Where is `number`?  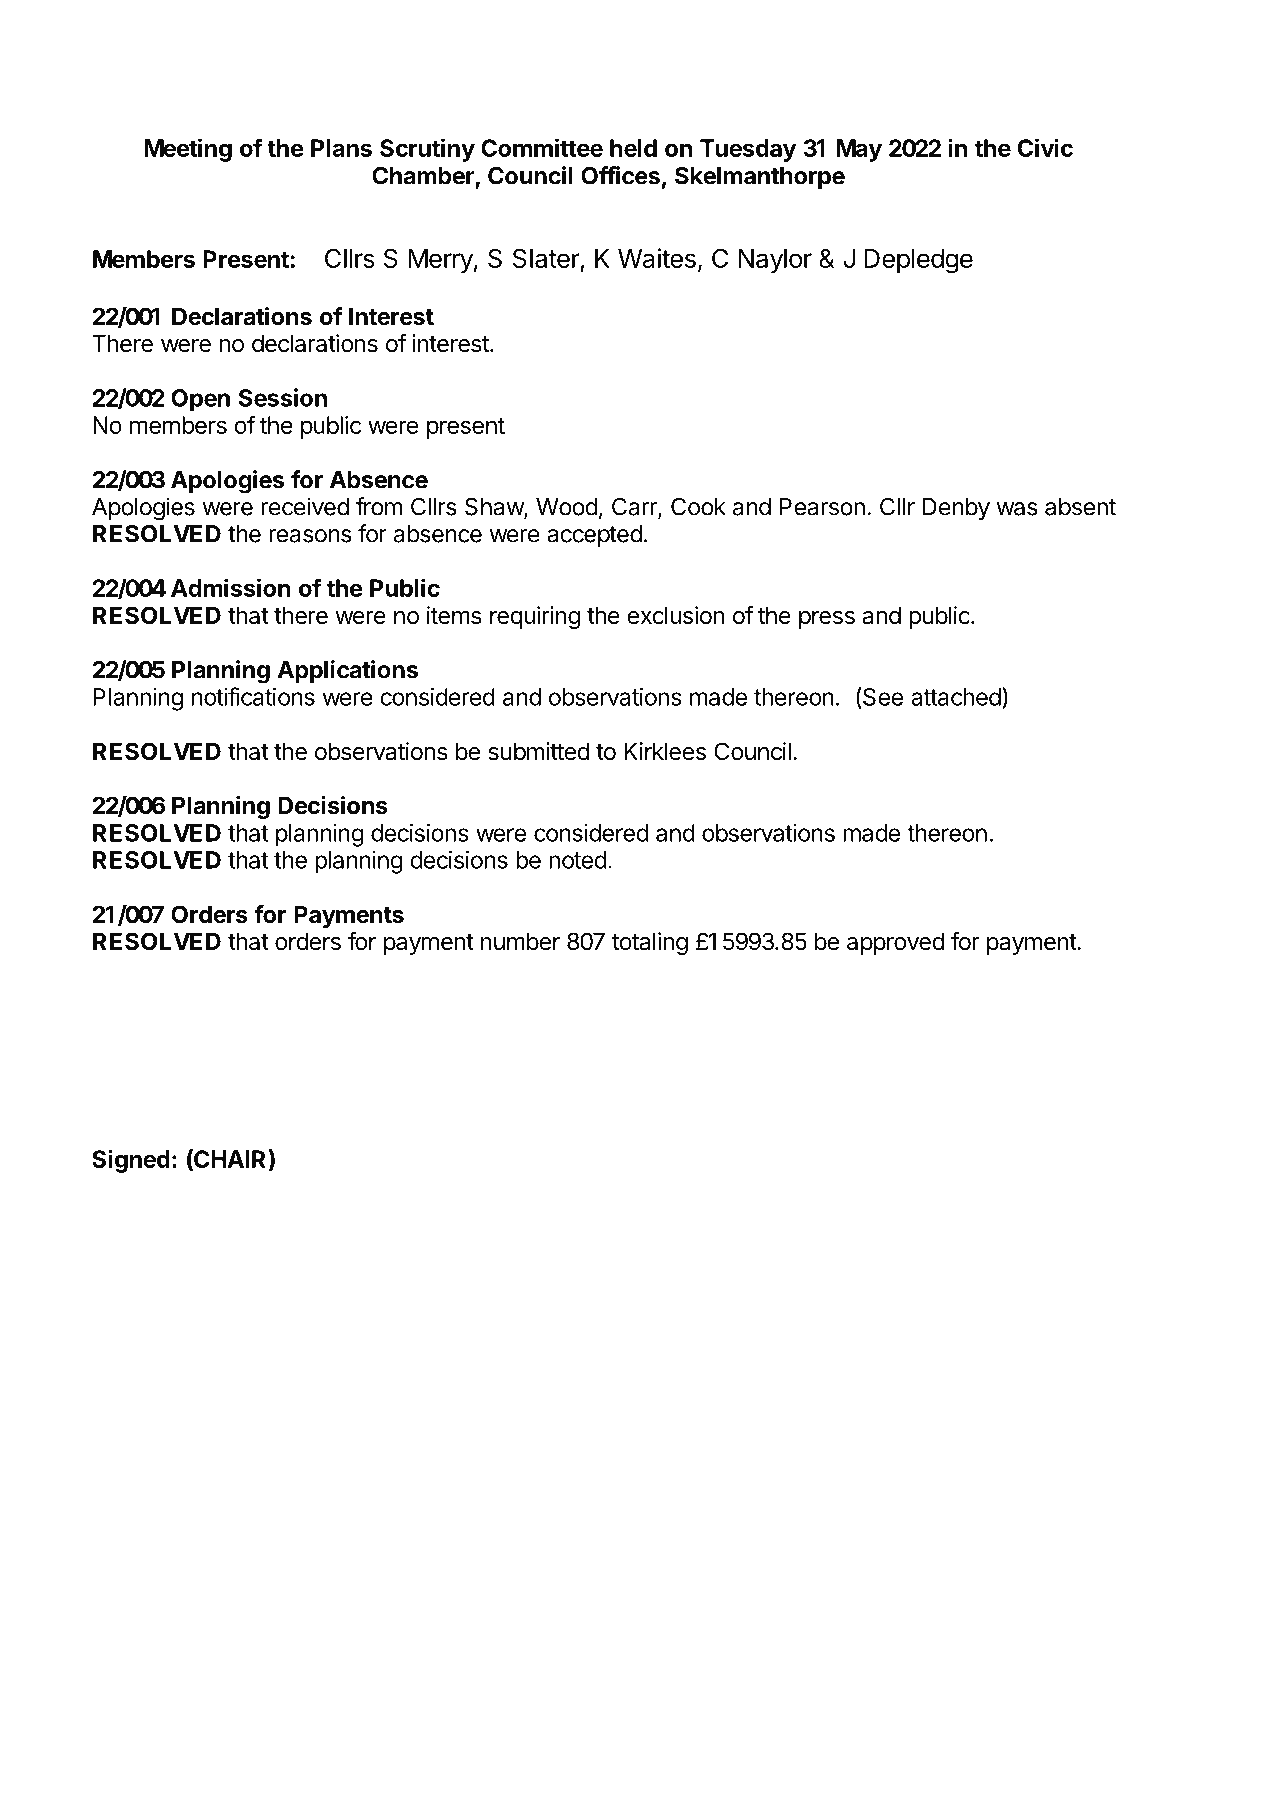 number is located at coordinates (520, 941).
